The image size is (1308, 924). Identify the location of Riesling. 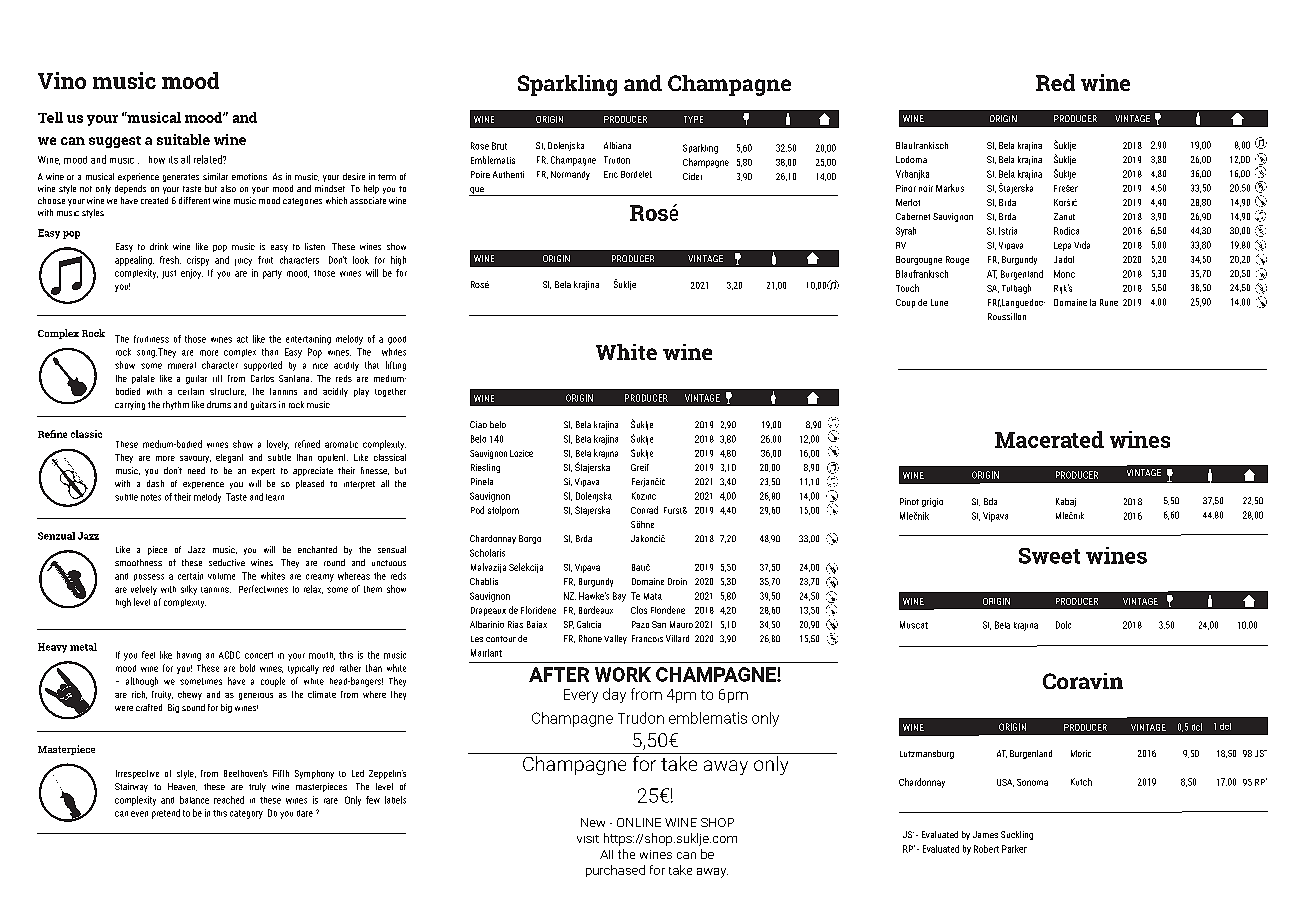
(485, 468).
